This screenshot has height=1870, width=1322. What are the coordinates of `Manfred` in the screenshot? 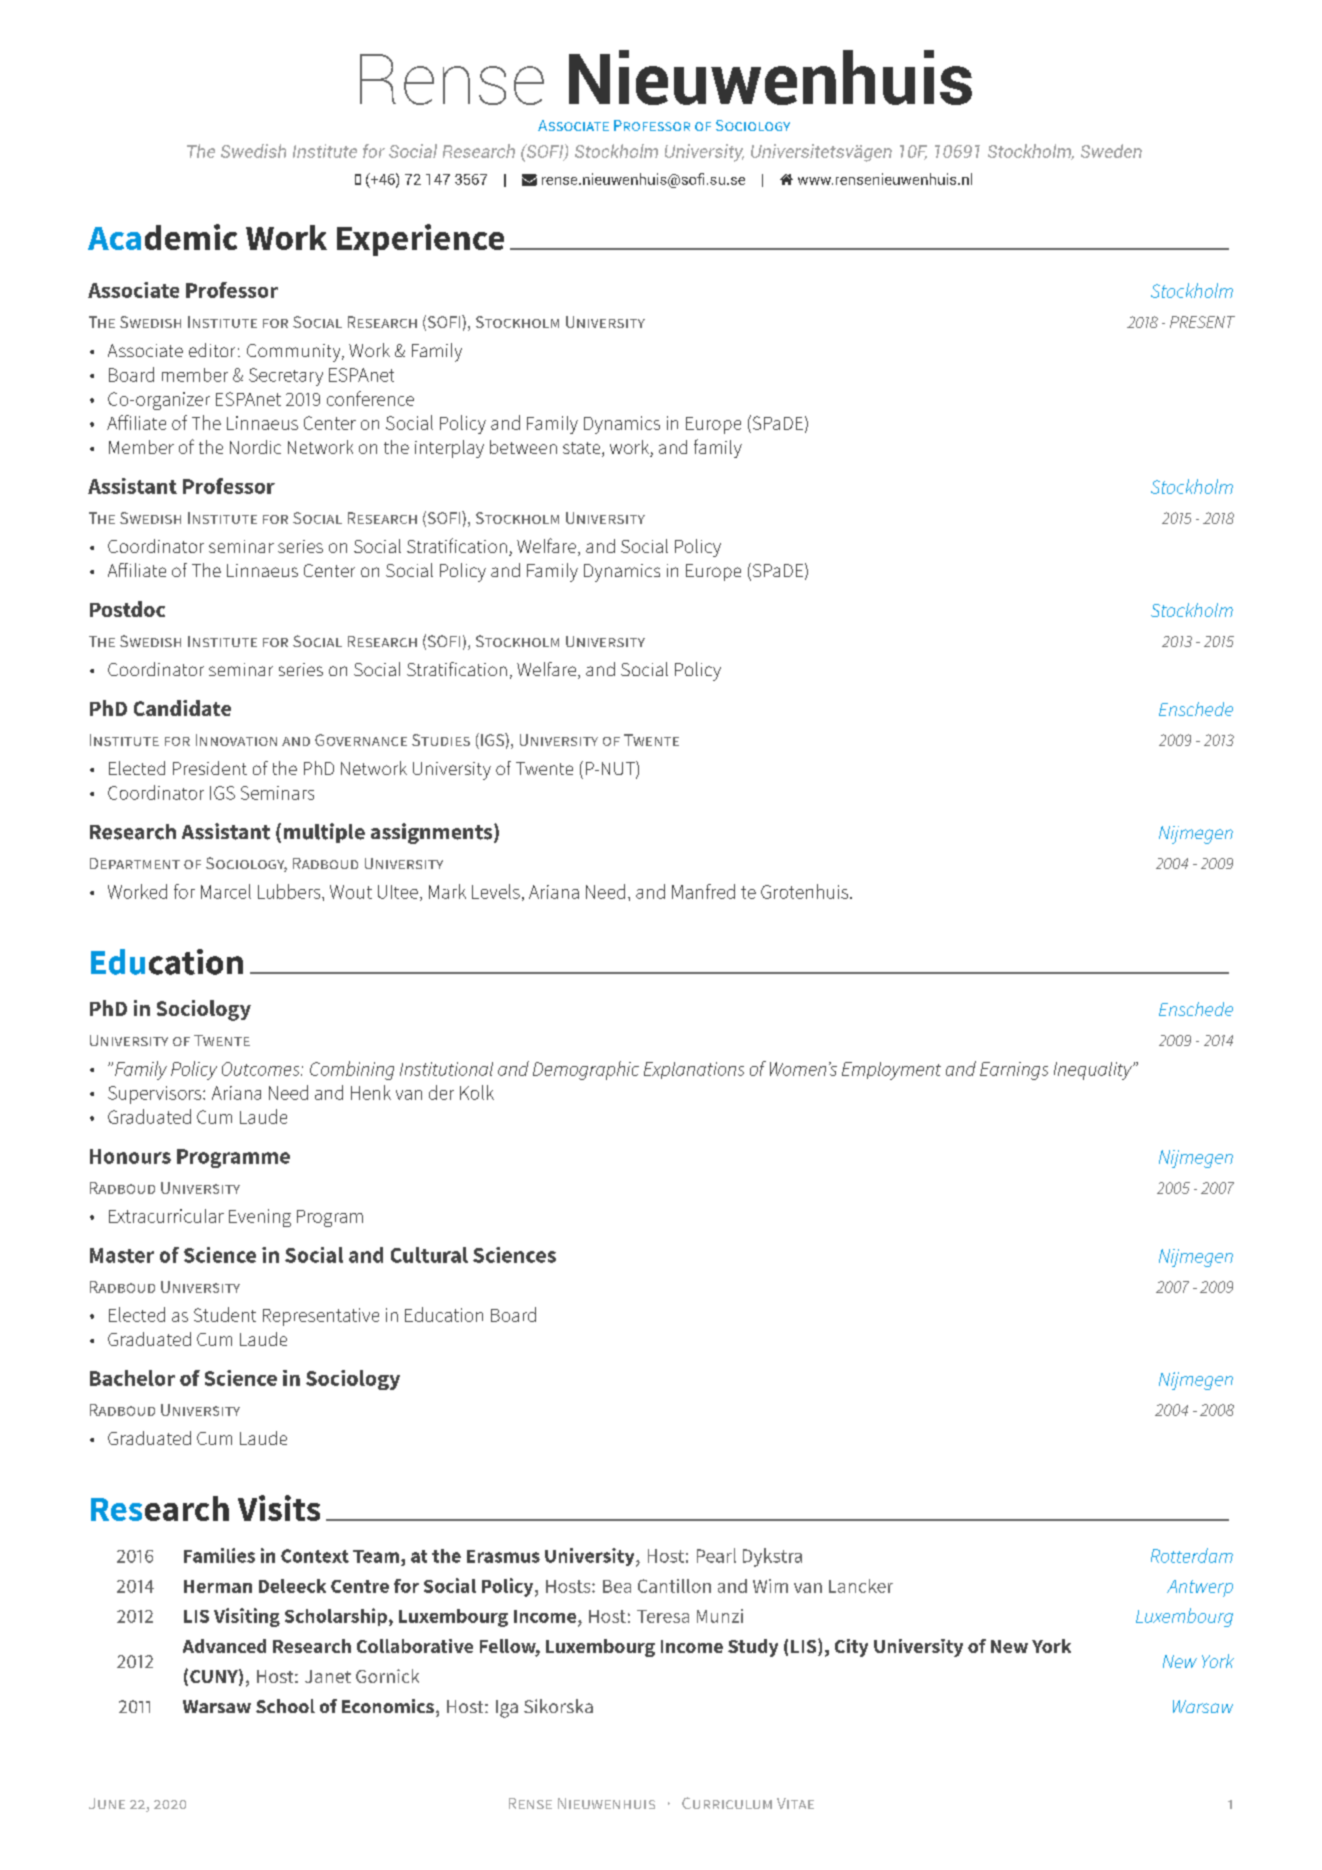 It's located at (703, 891).
